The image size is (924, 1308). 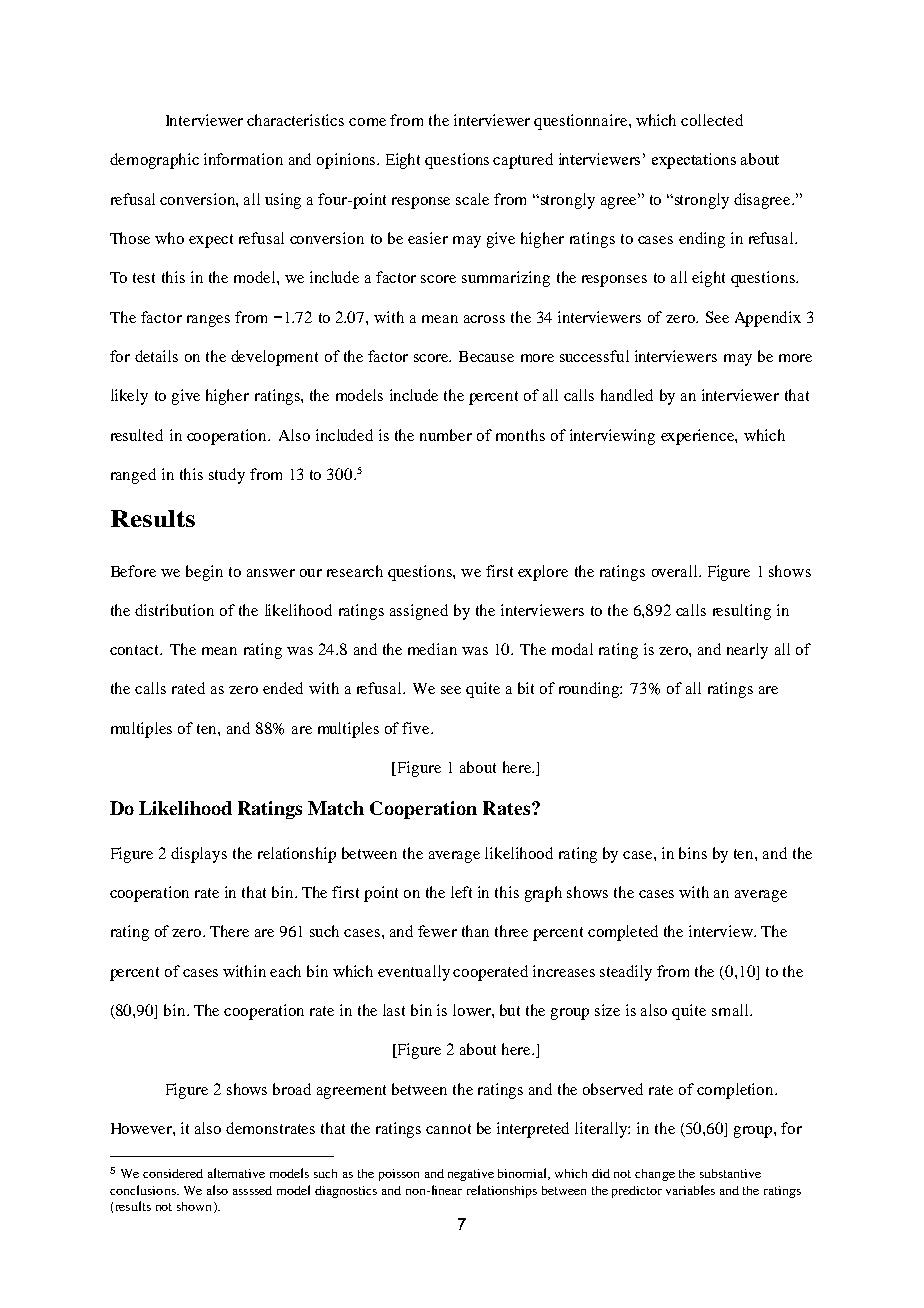 What do you see at coordinates (676, 571) in the screenshot?
I see `overall` at bounding box center [676, 571].
